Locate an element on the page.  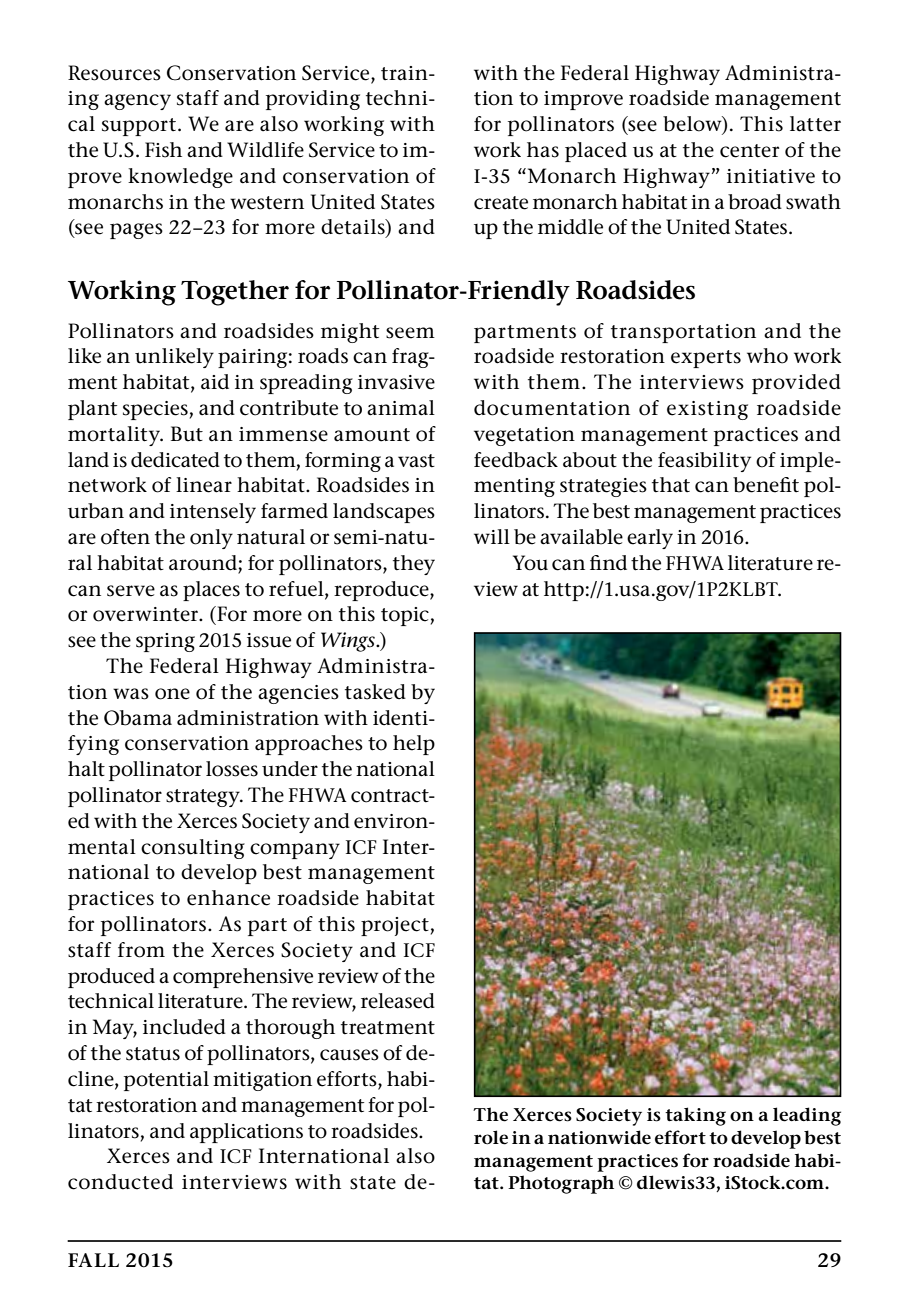
taking is located at coordinates (695, 1116).
